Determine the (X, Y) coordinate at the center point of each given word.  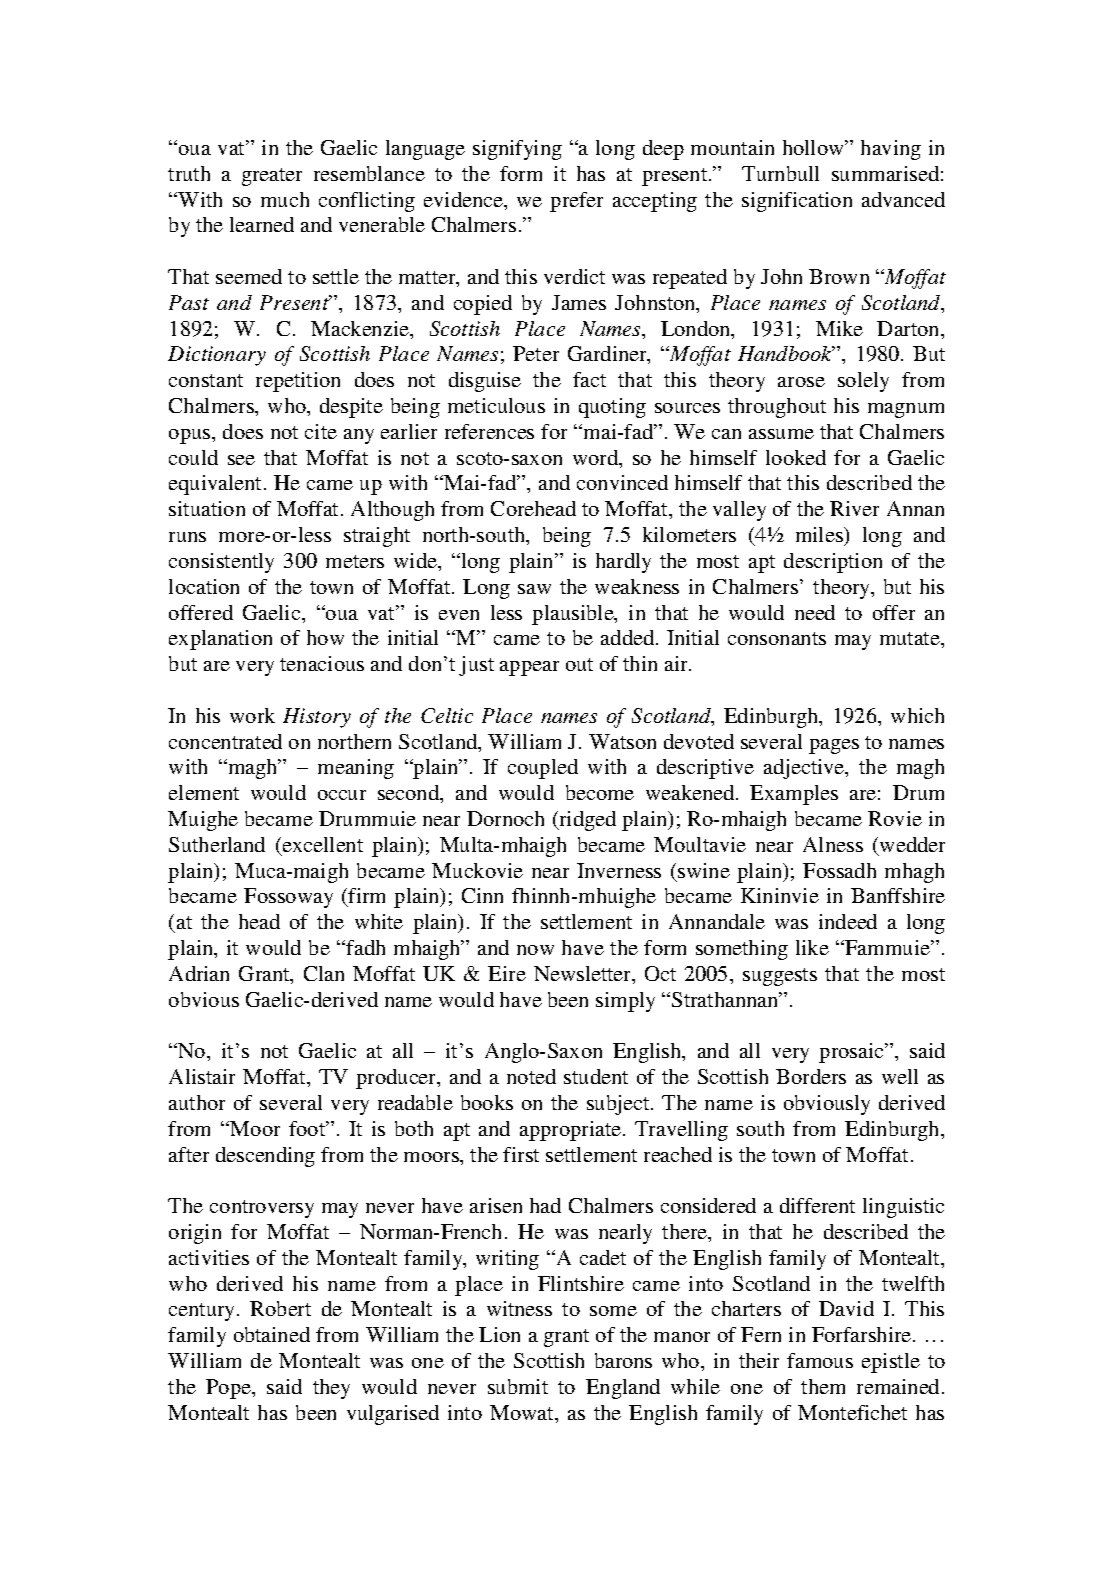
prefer (576, 202)
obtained (272, 1334)
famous (820, 1360)
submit (518, 1386)
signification (797, 202)
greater (272, 177)
